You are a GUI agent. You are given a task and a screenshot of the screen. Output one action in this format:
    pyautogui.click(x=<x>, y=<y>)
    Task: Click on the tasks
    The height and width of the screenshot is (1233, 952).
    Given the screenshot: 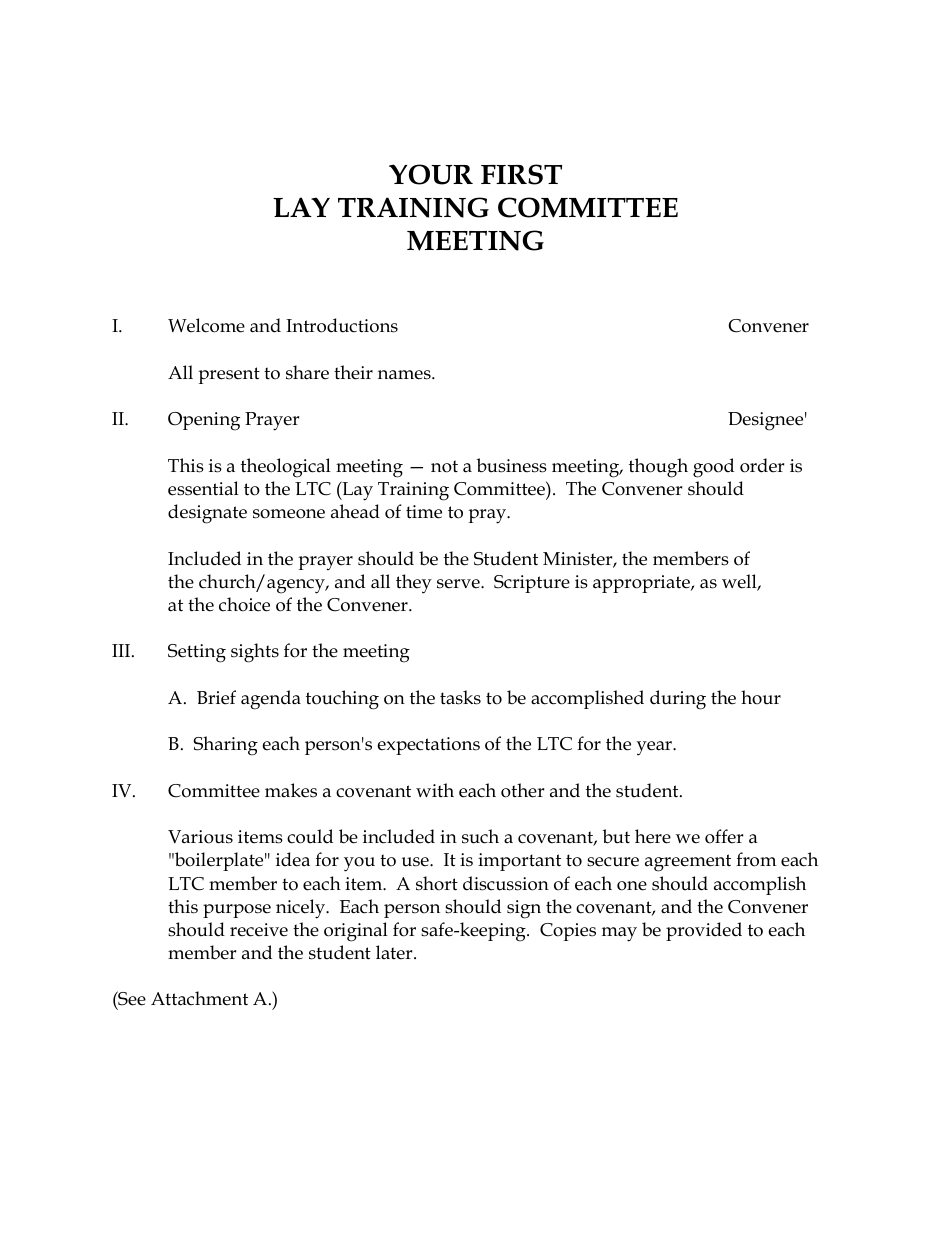 What is the action you would take?
    pyautogui.click(x=460, y=697)
